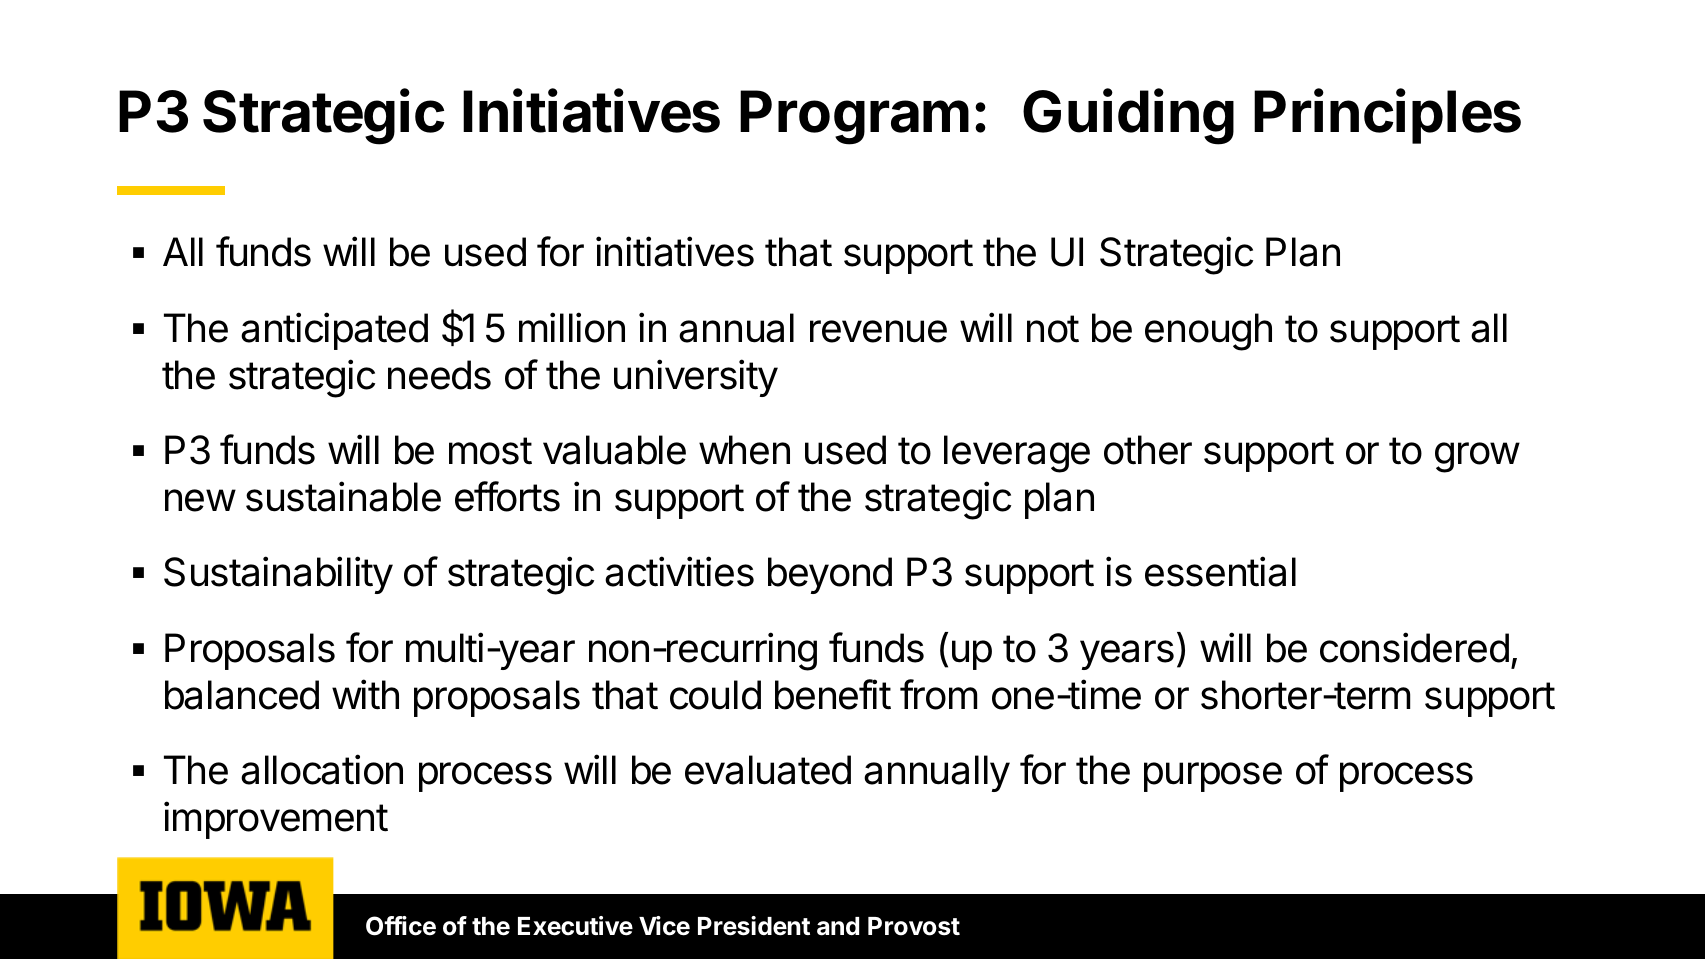  Describe the element at coordinates (854, 117) in the document. I see `Program` at that location.
